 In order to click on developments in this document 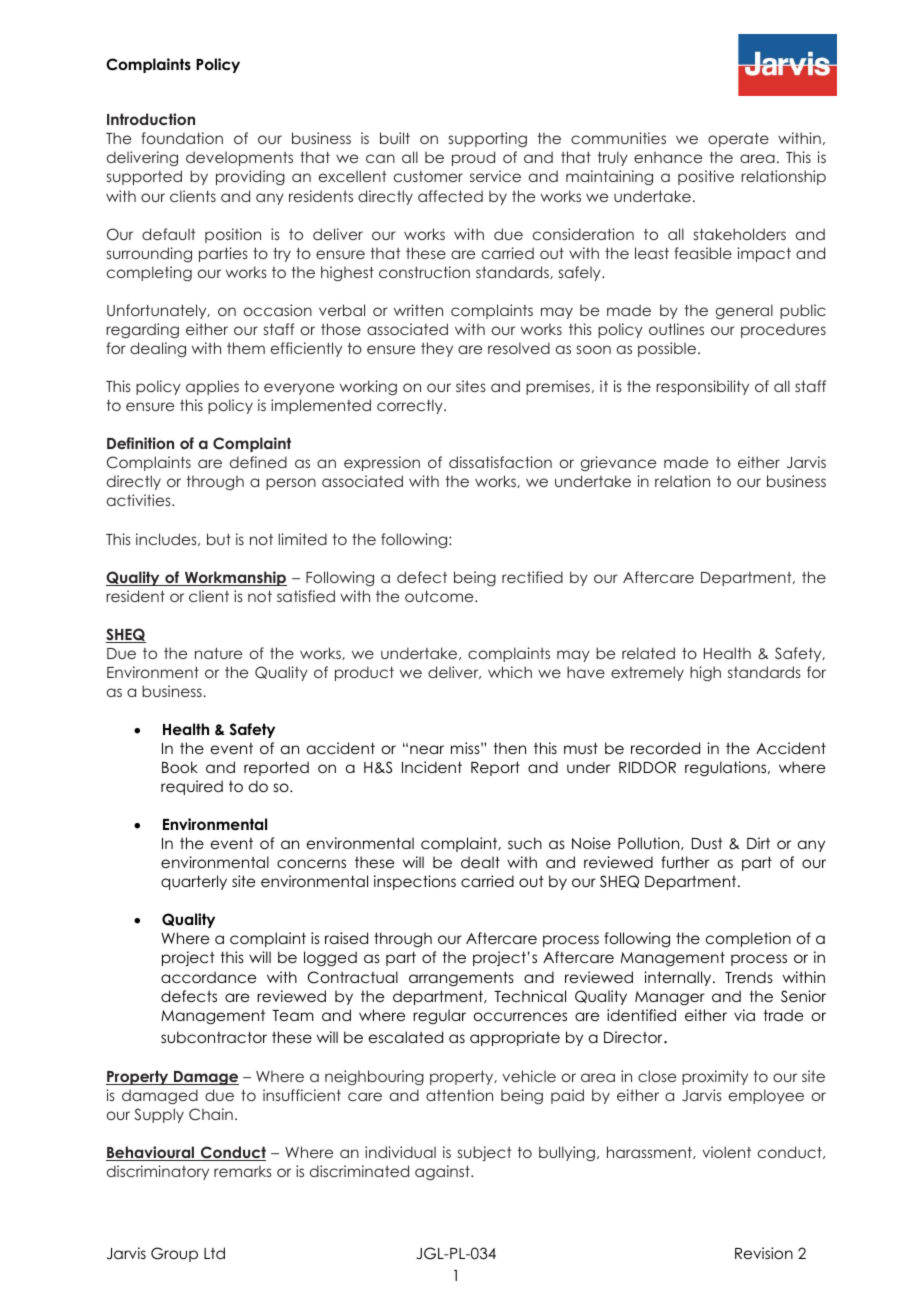, I will do `click(239, 158)`.
